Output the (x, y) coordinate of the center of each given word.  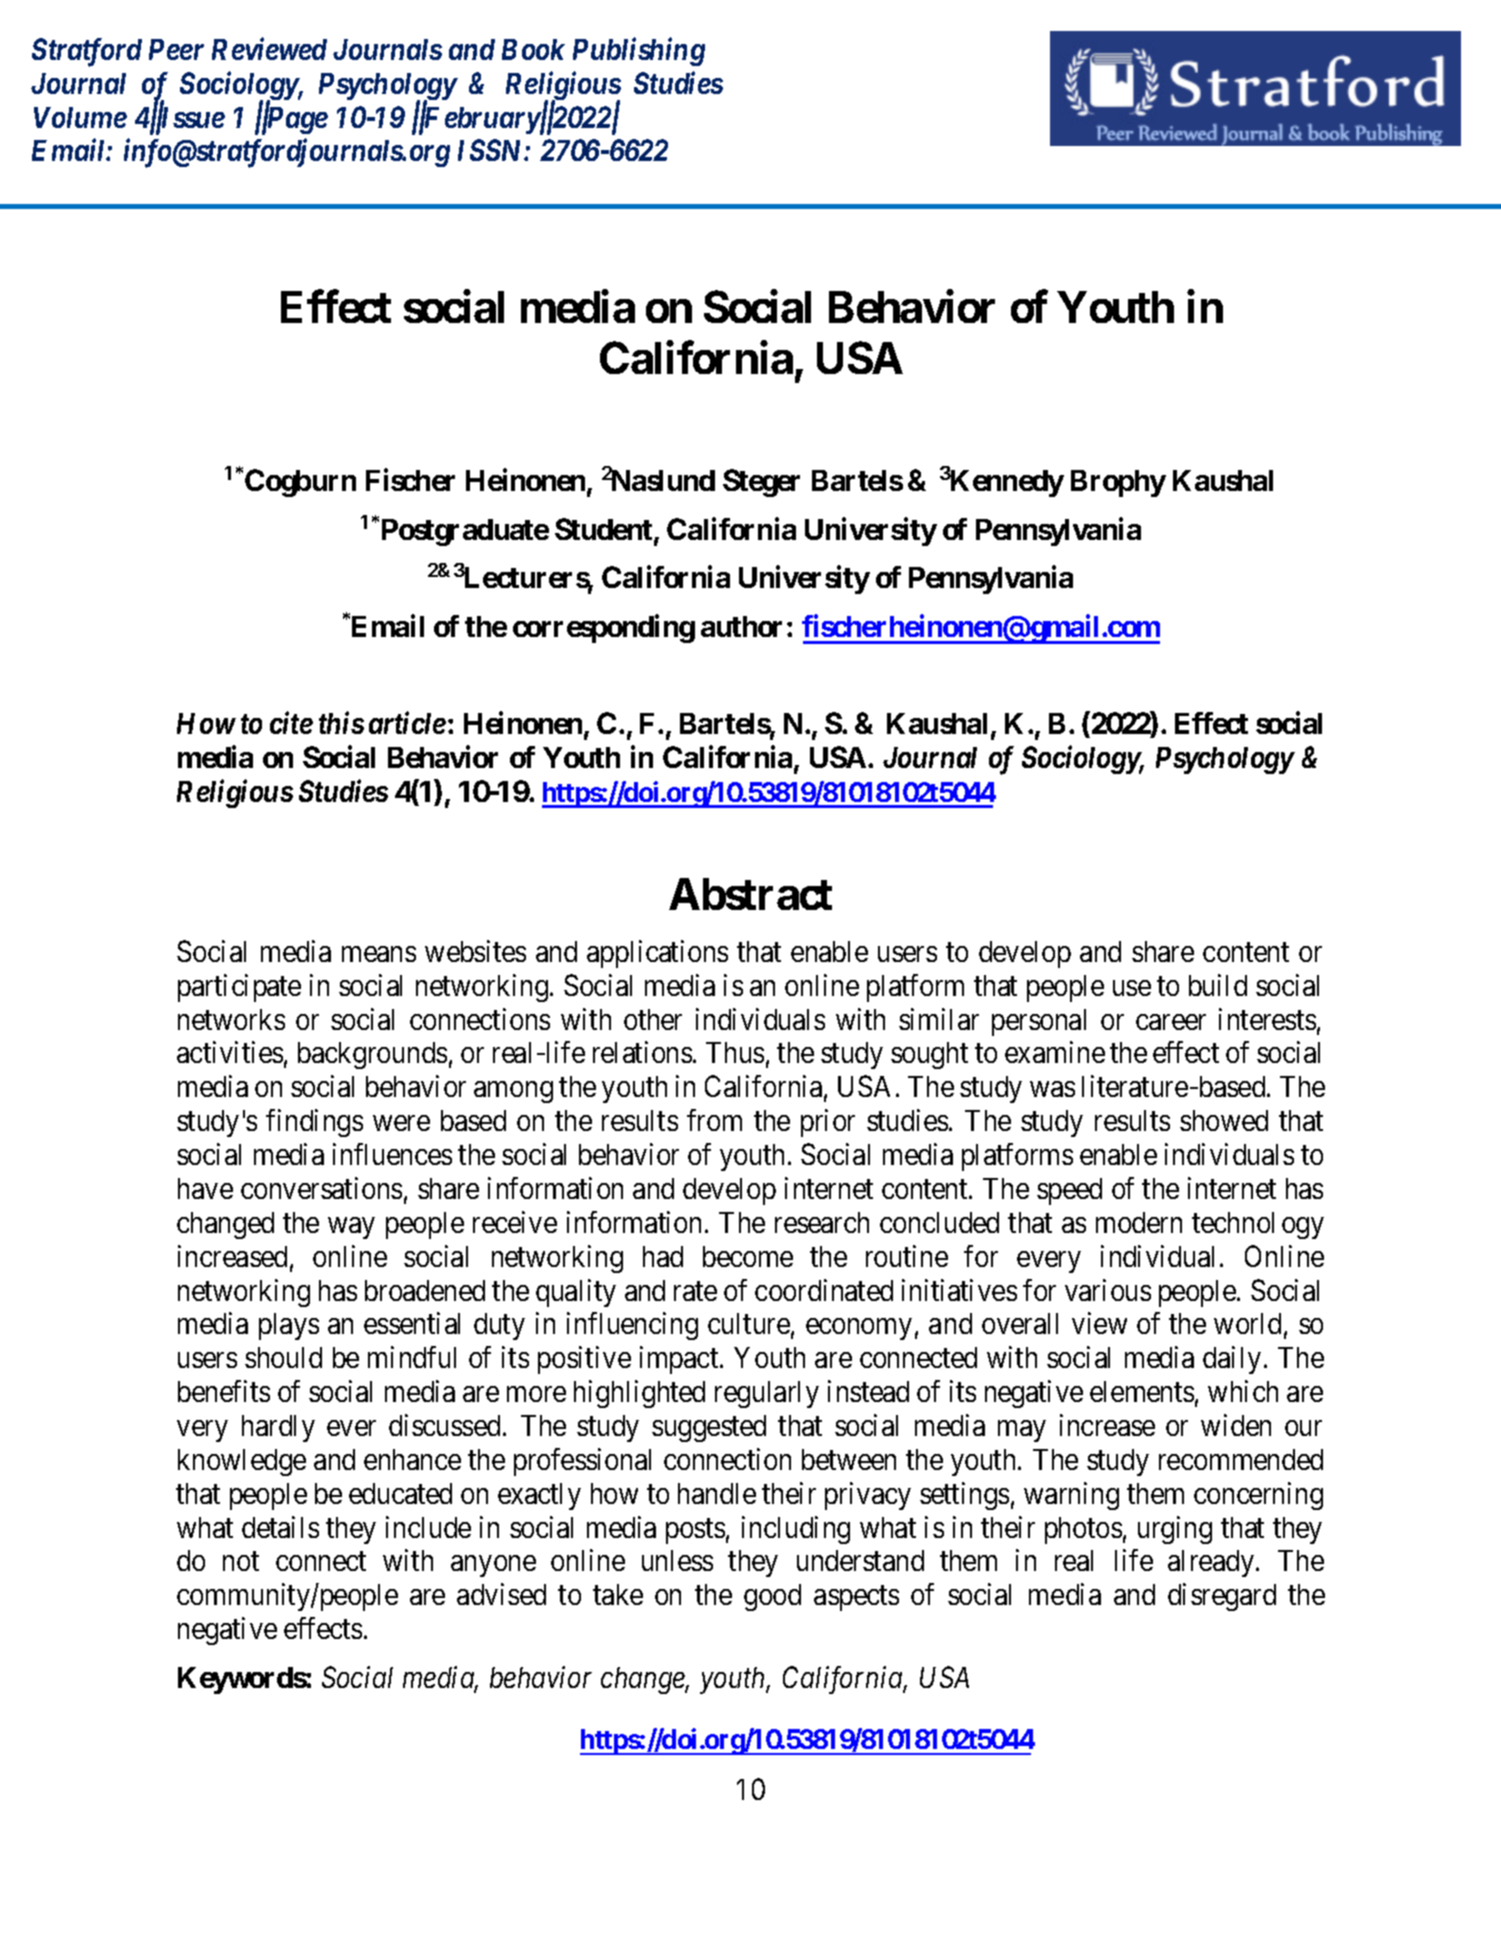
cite (291, 723)
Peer (176, 49)
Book (533, 49)
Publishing (639, 51)
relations (642, 1052)
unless (677, 1560)
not (241, 1561)
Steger (761, 483)
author (741, 626)
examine (1055, 1052)
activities (230, 1052)
